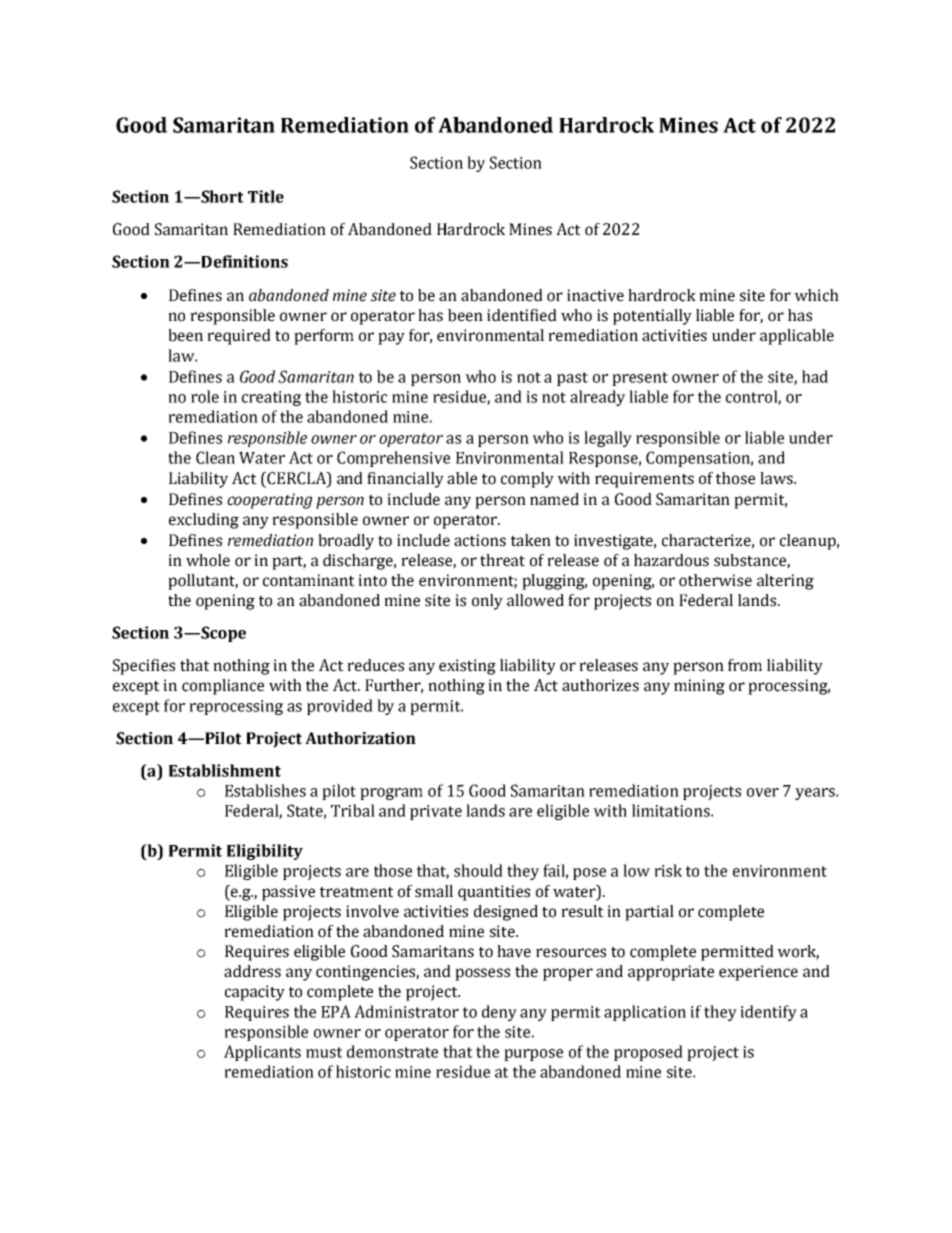  Describe the element at coordinates (225, 770) in the screenshot. I see `Establishment` at that location.
